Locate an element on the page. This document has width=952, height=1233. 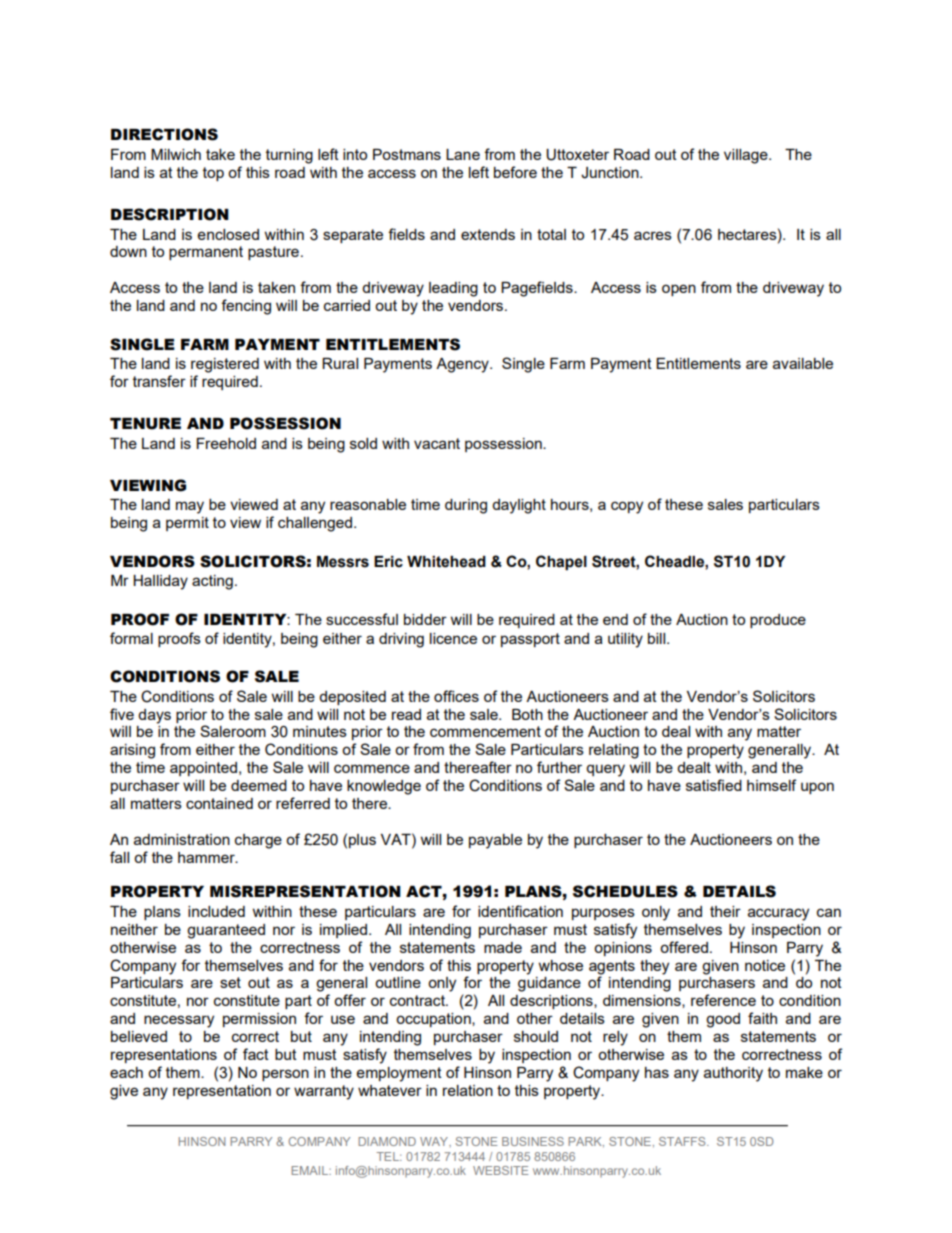
produce is located at coordinates (778, 621).
